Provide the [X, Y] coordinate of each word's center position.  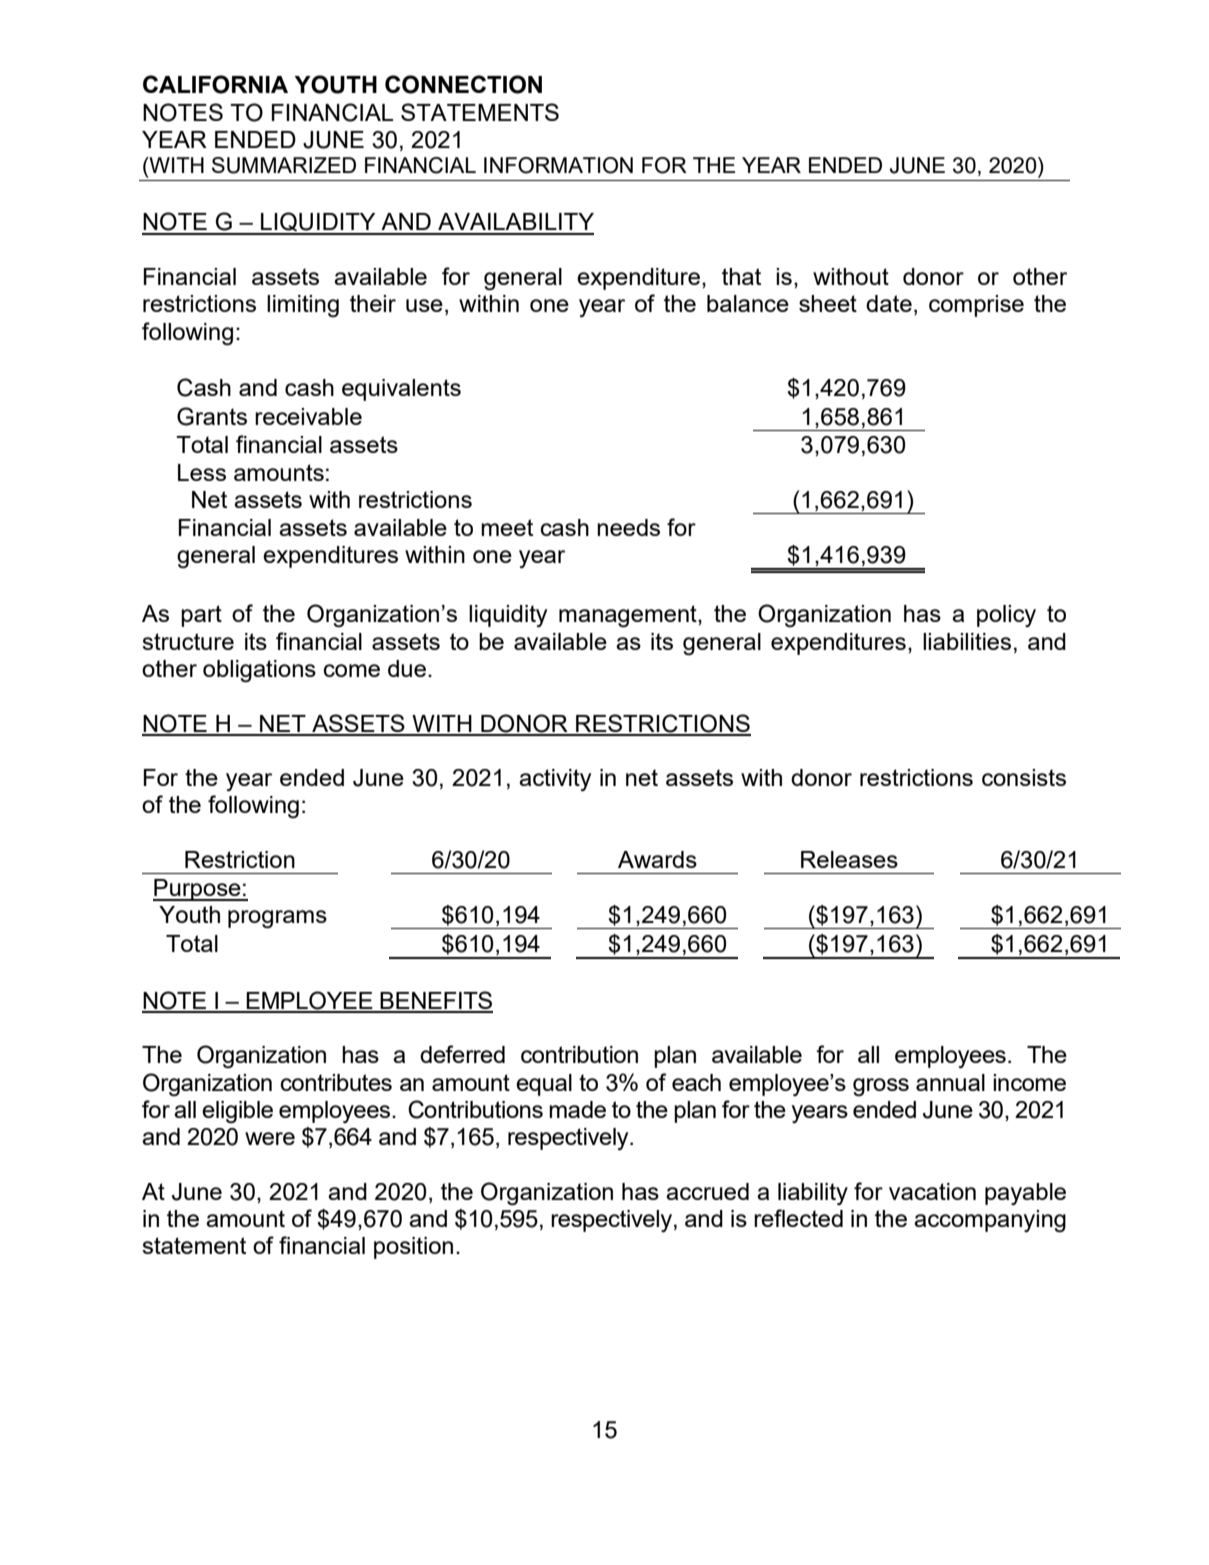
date [889, 303]
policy [1006, 616]
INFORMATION [558, 165]
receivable [308, 416]
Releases [849, 859]
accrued [707, 1191]
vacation [932, 1191]
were [270, 1138]
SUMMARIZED [284, 165]
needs [628, 527]
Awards [657, 859]
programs [277, 919]
